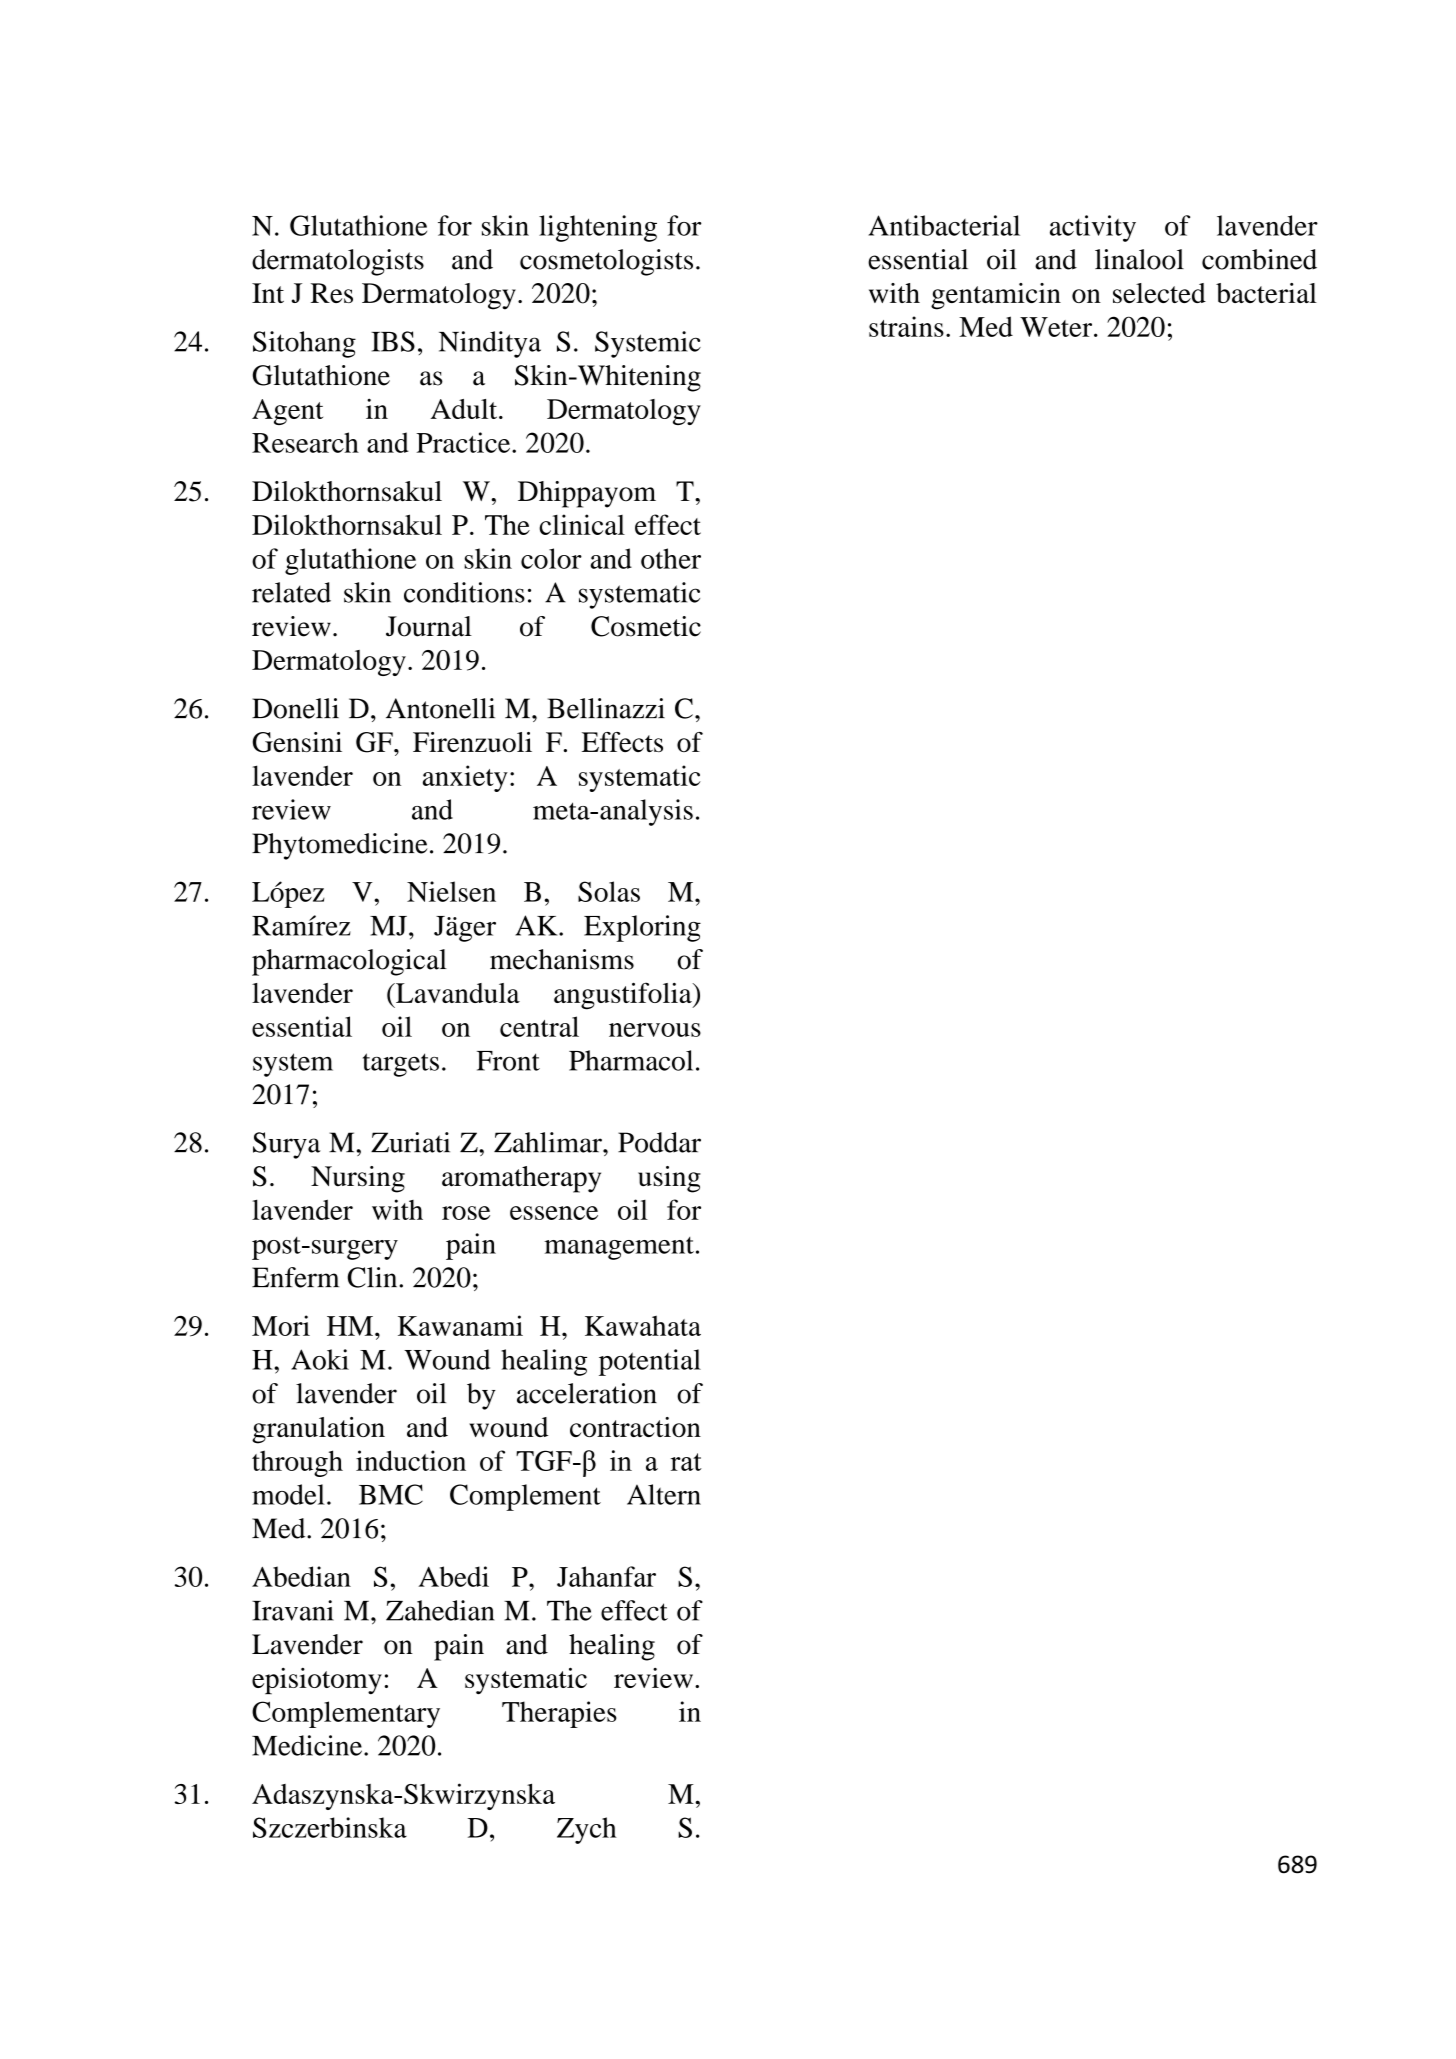  I want to click on management, so click(619, 1248).
